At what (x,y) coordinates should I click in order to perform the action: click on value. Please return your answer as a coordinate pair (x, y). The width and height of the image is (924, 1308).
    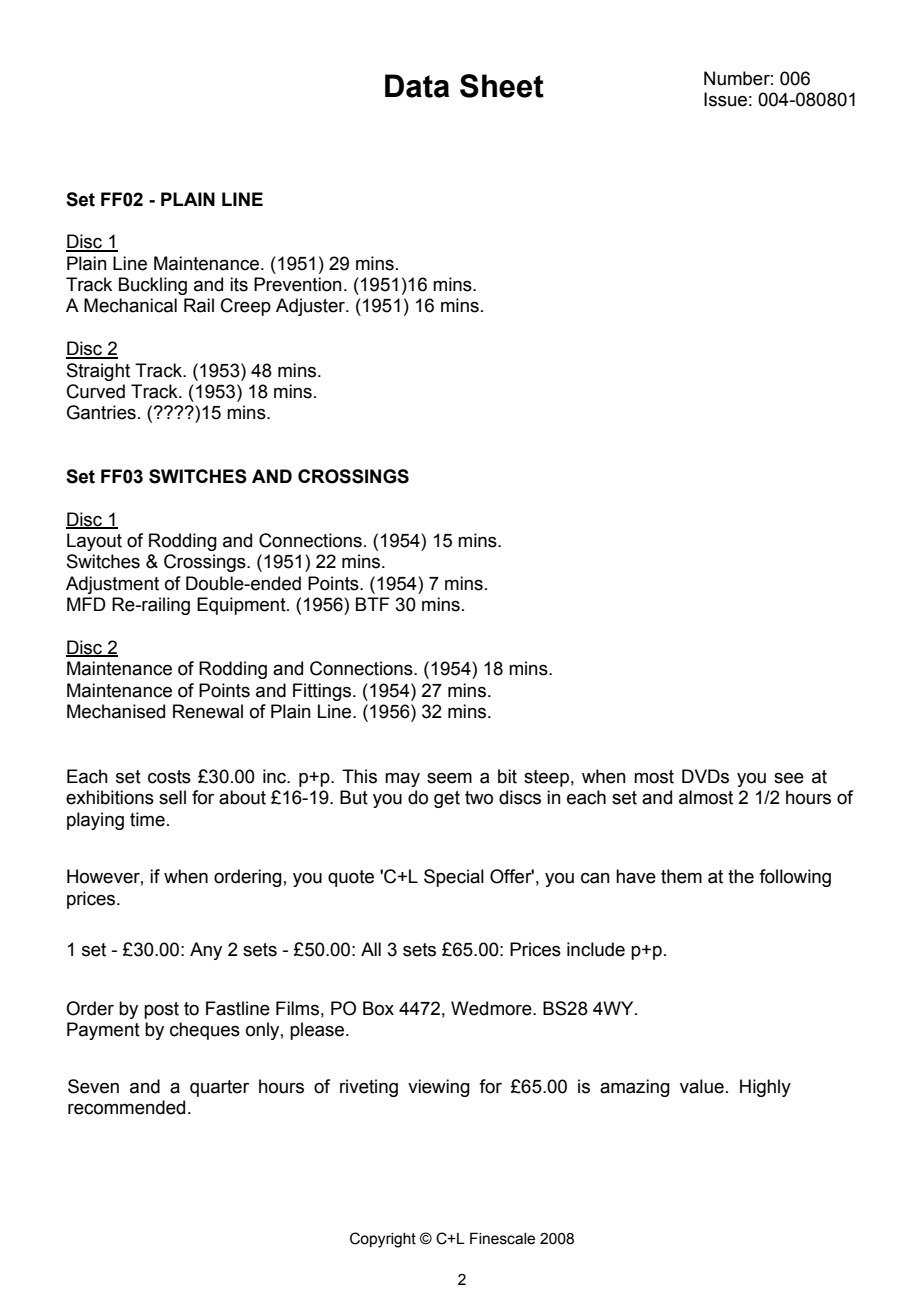
    Looking at the image, I should click on (702, 1086).
